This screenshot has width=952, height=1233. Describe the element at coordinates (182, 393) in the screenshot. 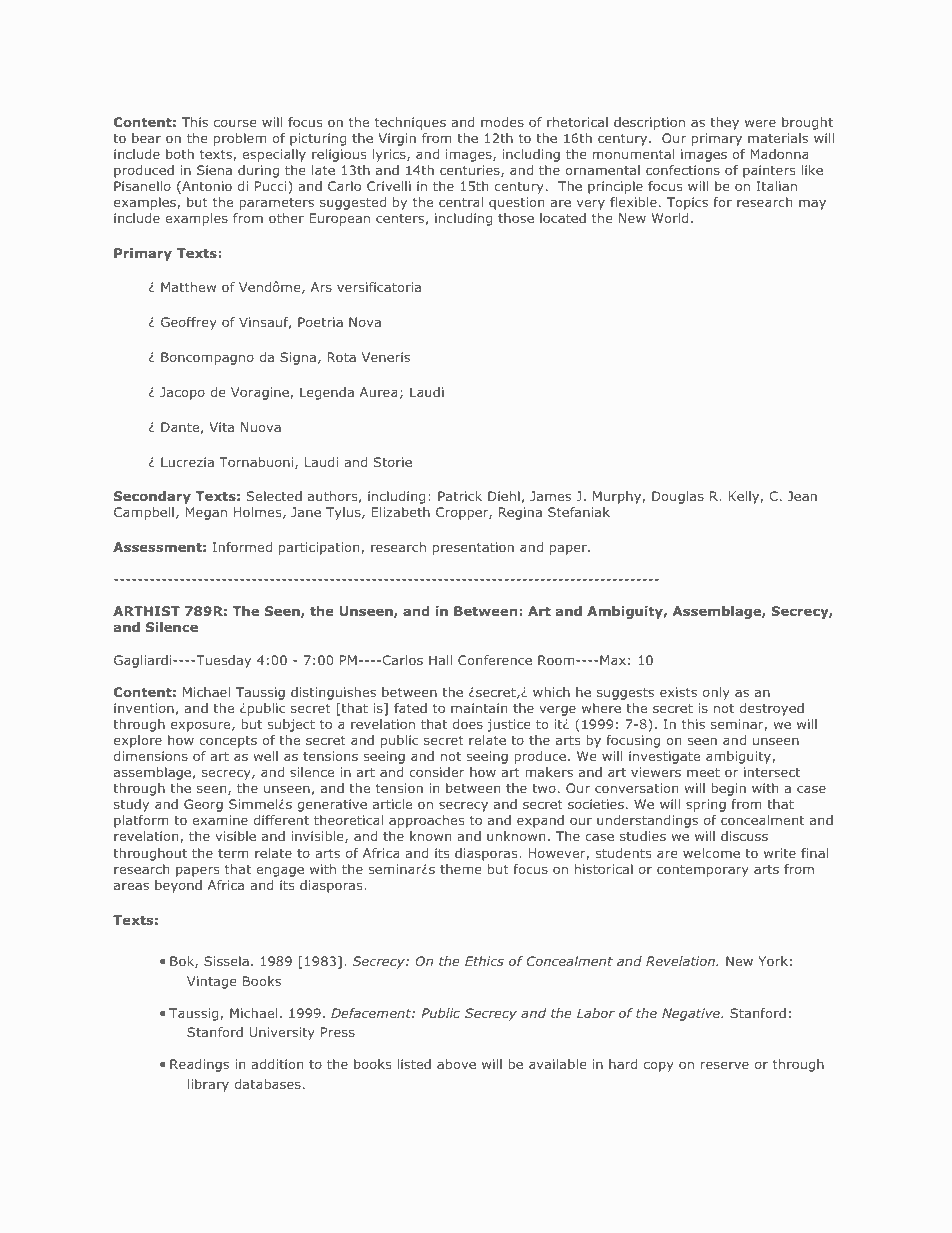

I see `Jacopo` at that location.
